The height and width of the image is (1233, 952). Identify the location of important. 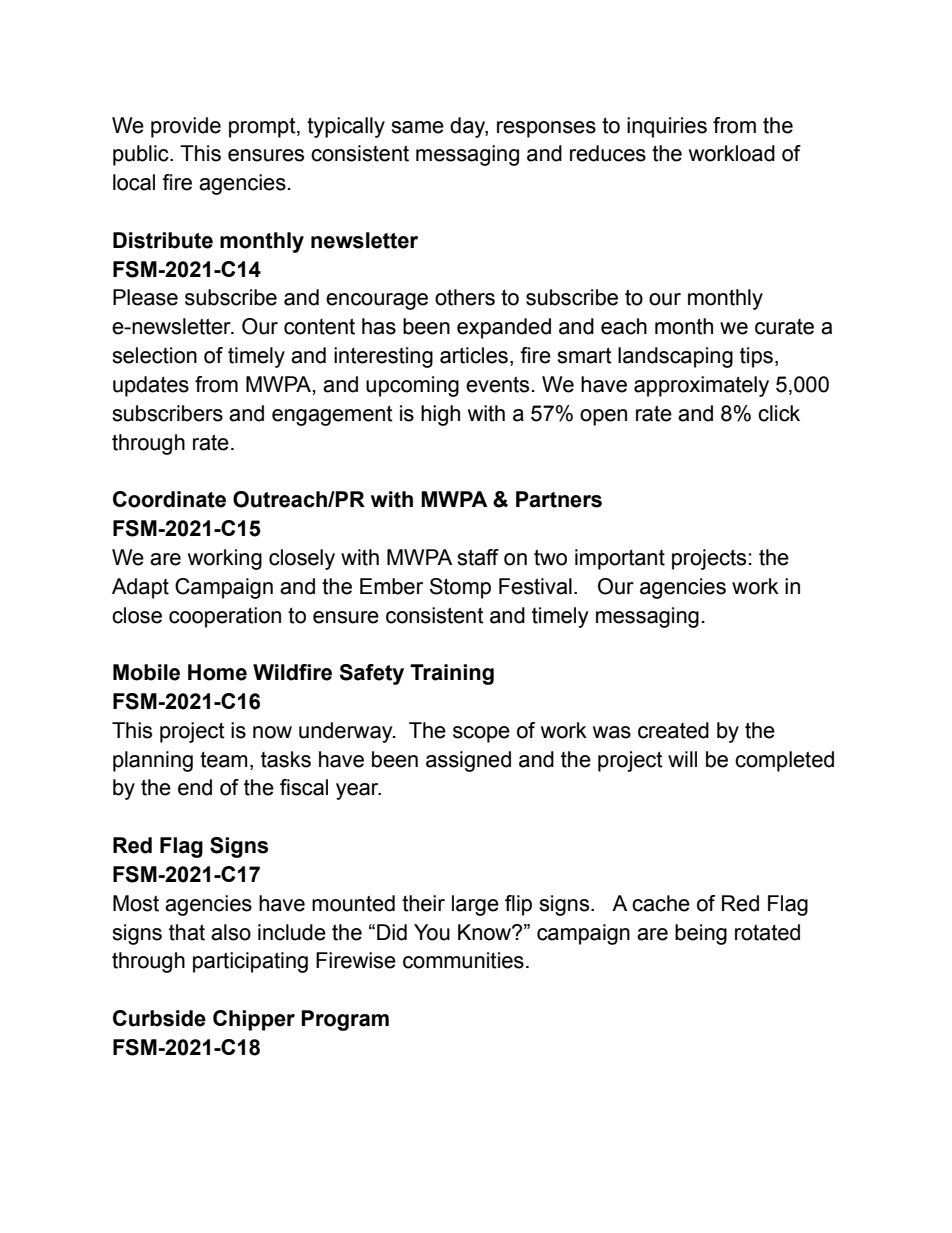
(620, 559).
